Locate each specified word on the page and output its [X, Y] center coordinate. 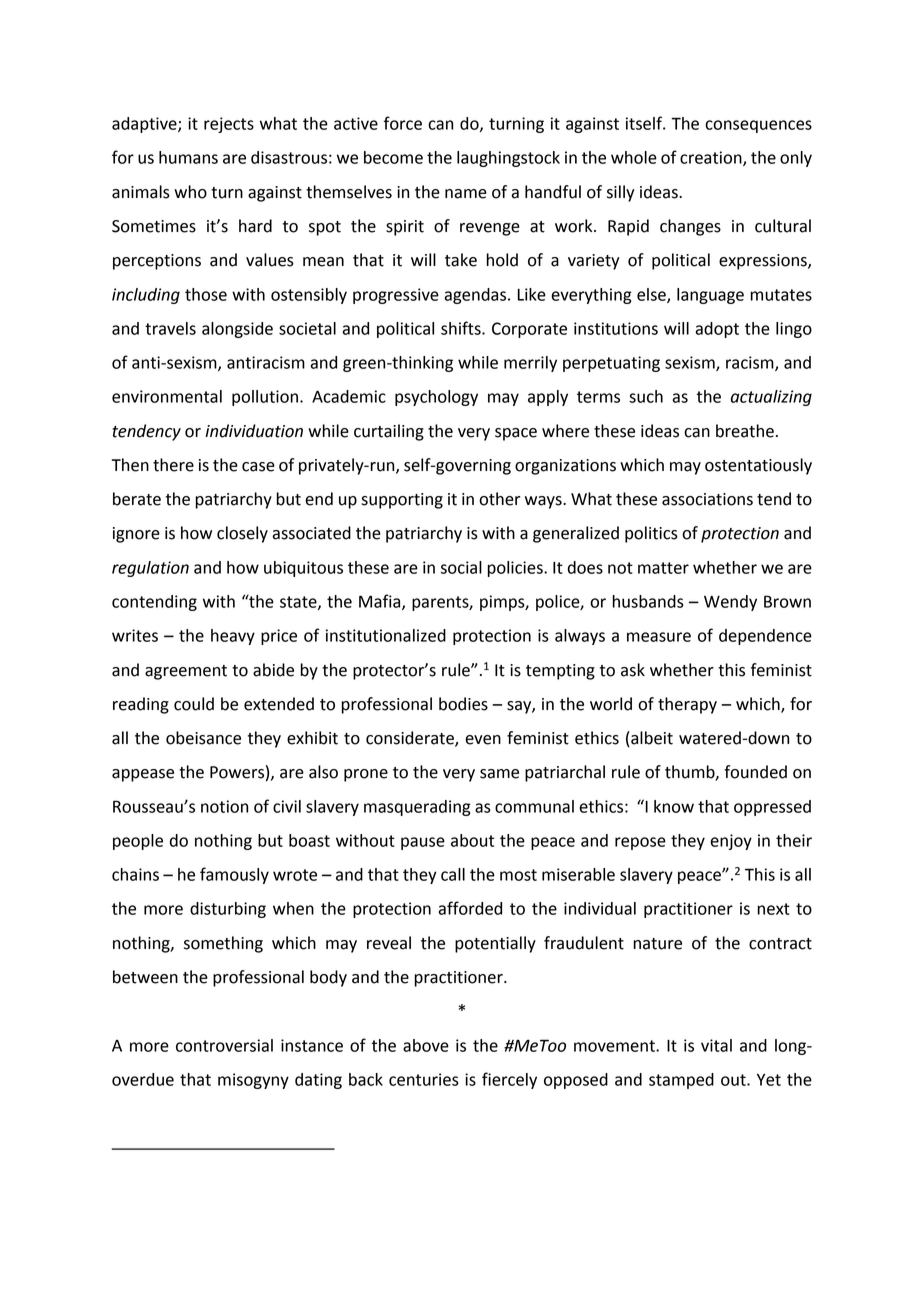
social [461, 567]
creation [712, 158]
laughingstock [508, 159]
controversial [224, 1045]
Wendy [730, 603]
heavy [233, 637]
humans [188, 157]
